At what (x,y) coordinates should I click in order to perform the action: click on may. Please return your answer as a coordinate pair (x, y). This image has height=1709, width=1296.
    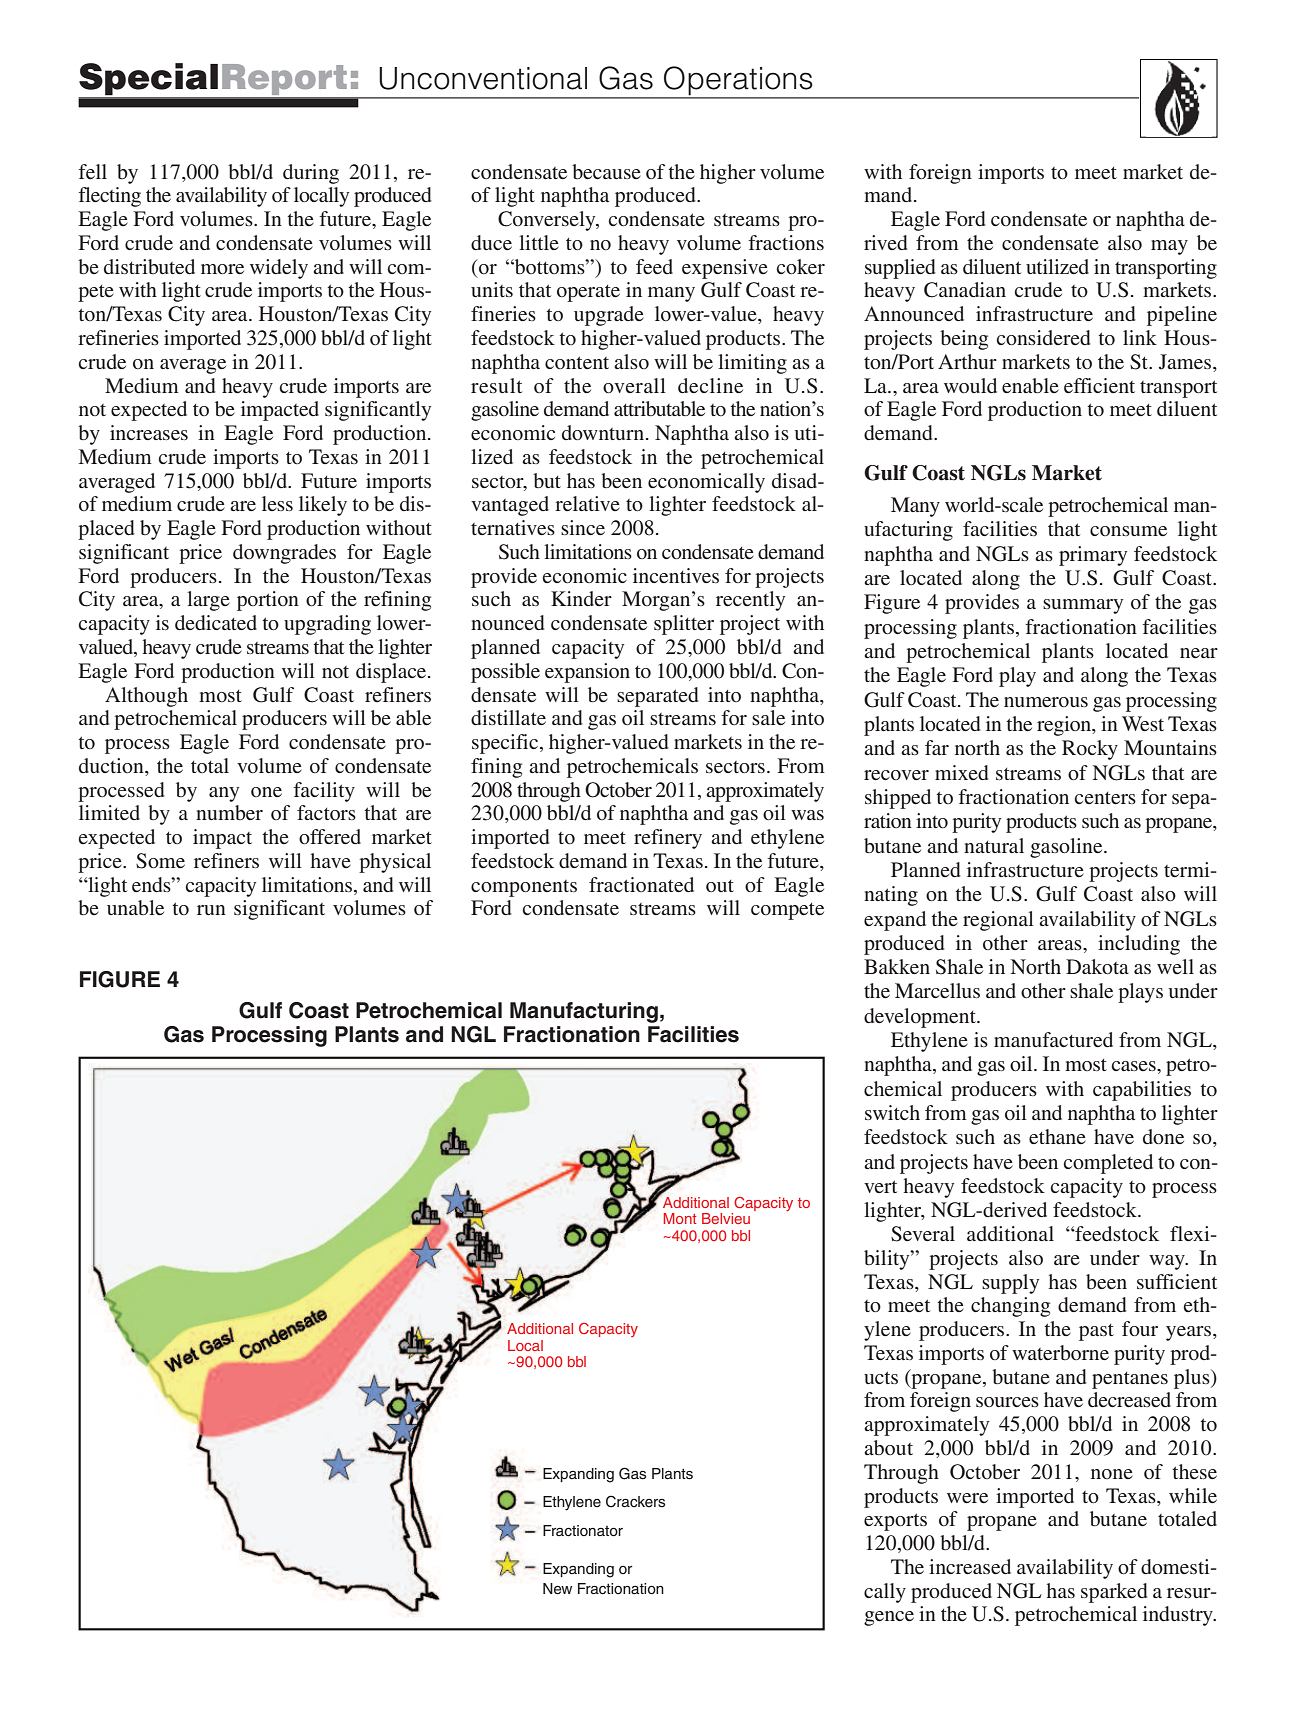
    Looking at the image, I should click on (1169, 247).
